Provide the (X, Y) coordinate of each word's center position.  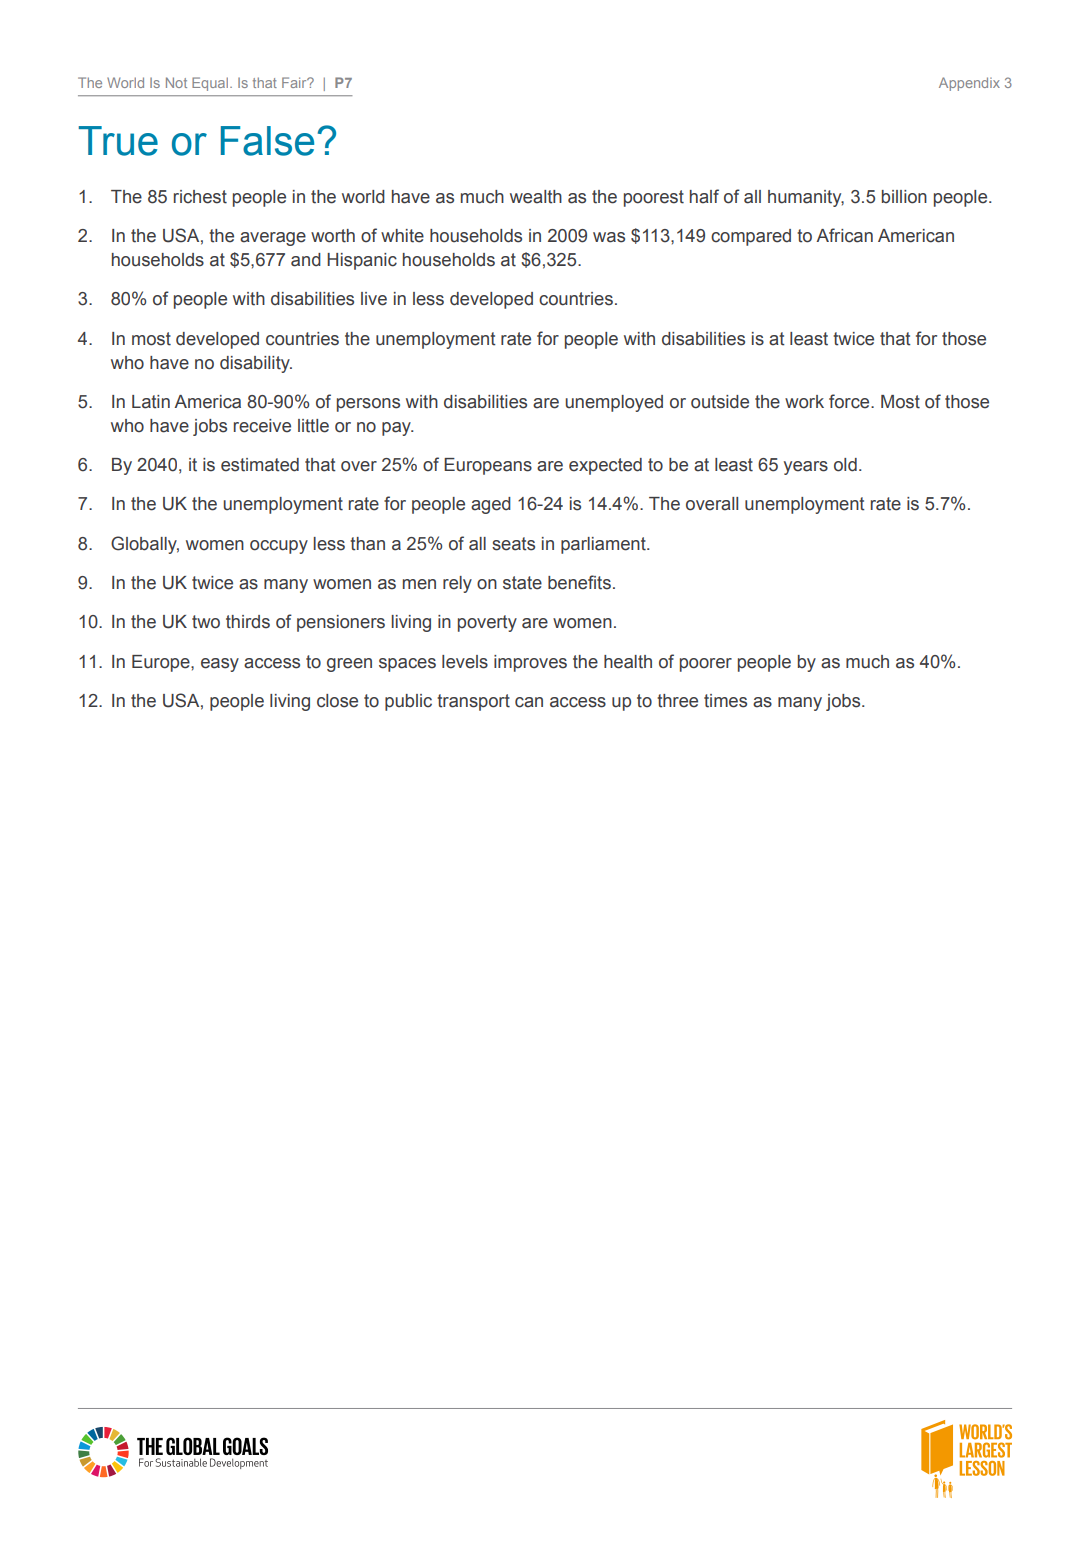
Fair (295, 82)
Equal (210, 84)
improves (530, 663)
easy (220, 665)
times (725, 701)
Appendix (969, 84)
